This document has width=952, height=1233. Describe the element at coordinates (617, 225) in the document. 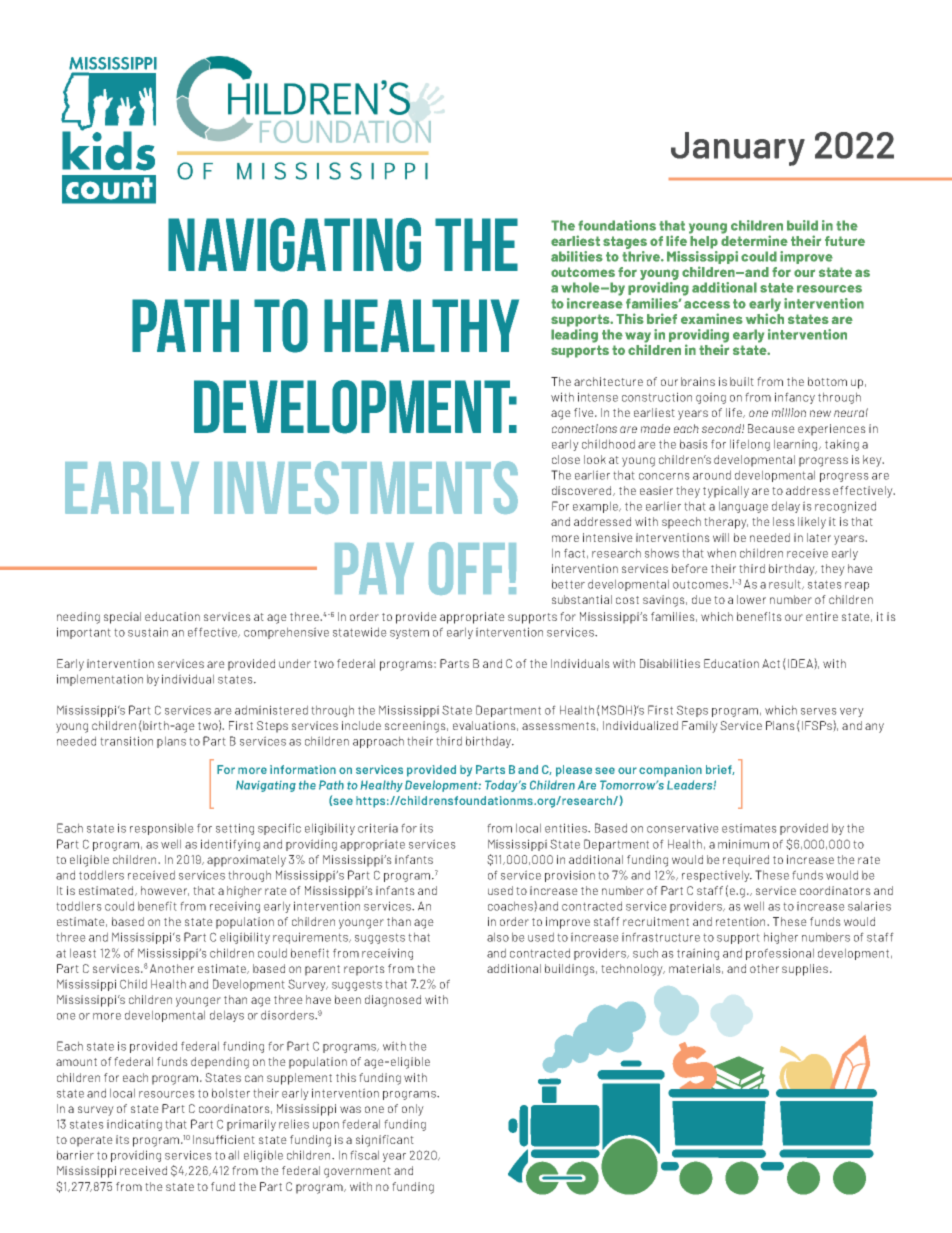

I see `foundations` at that location.
